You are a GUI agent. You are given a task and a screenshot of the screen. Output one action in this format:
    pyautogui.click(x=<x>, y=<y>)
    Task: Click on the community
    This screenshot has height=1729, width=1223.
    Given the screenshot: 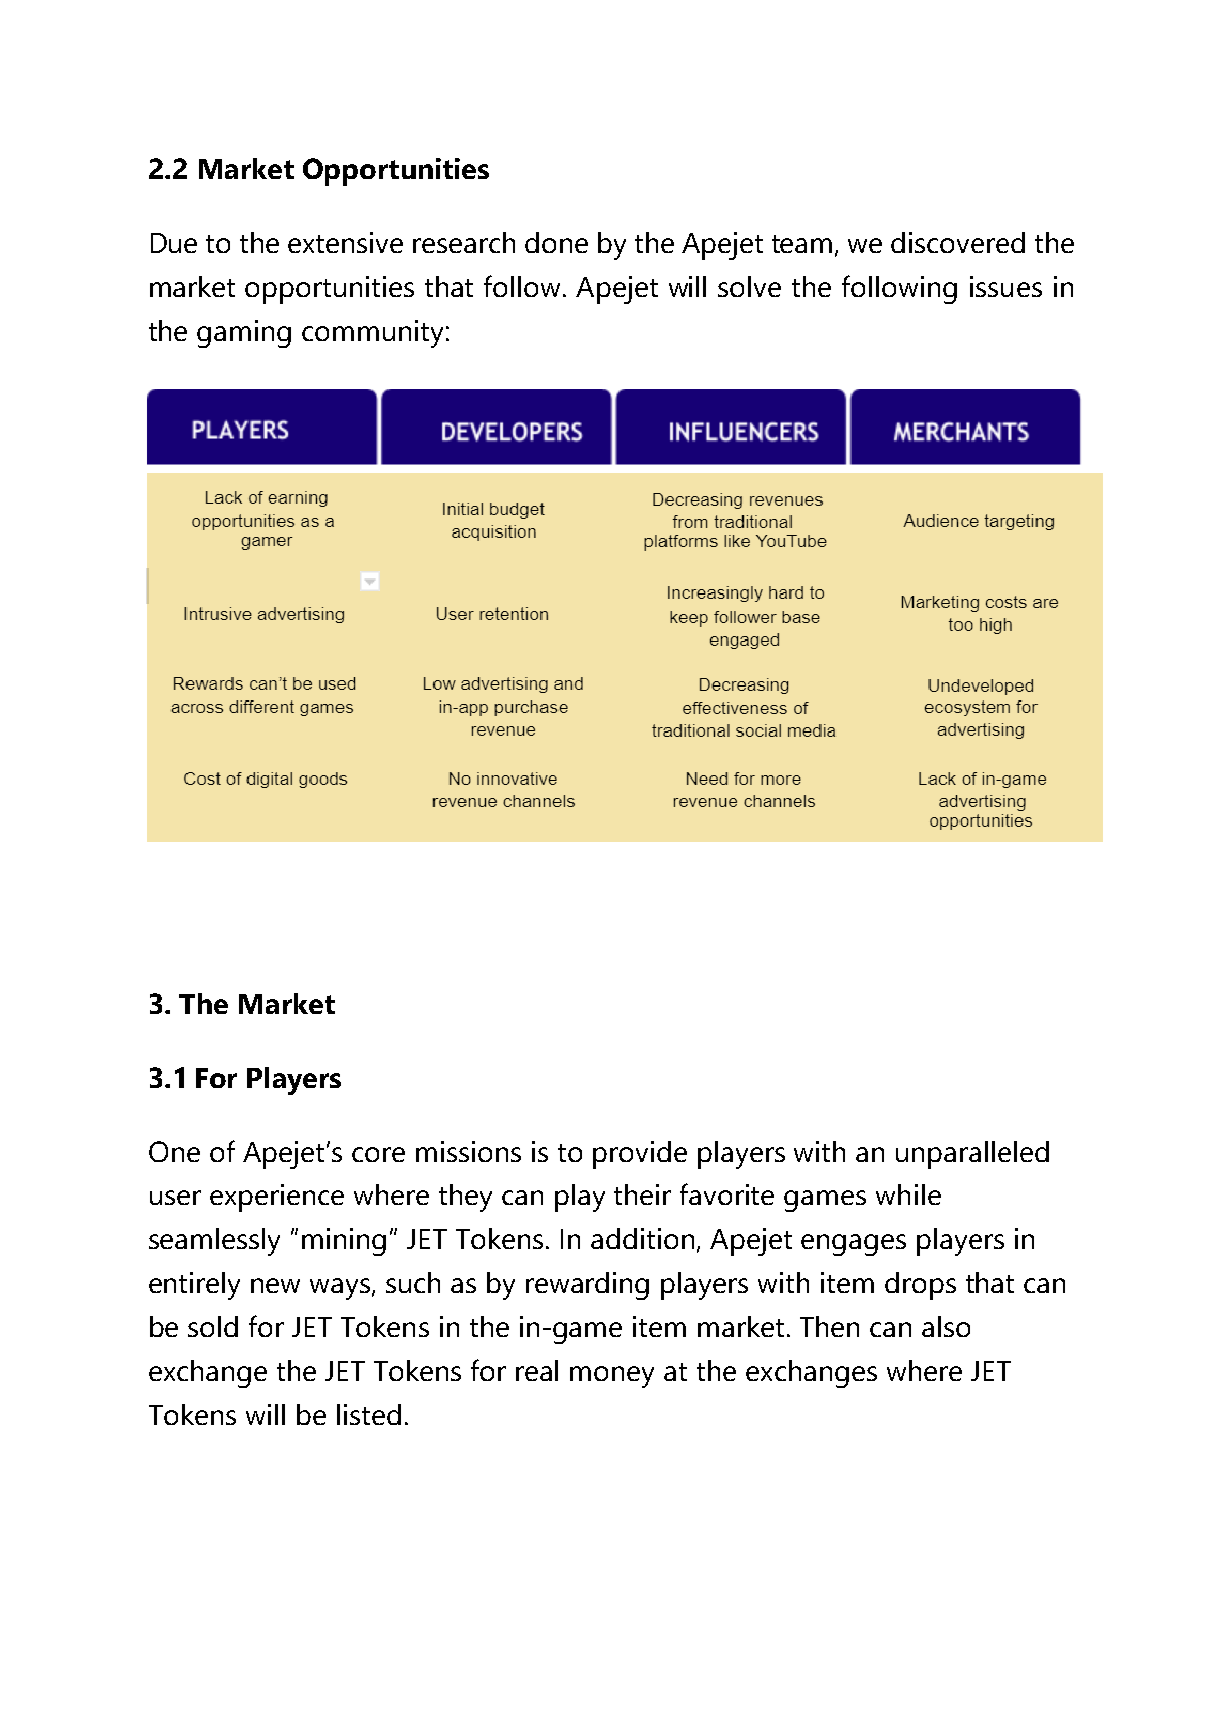 What is the action you would take?
    pyautogui.click(x=372, y=334)
